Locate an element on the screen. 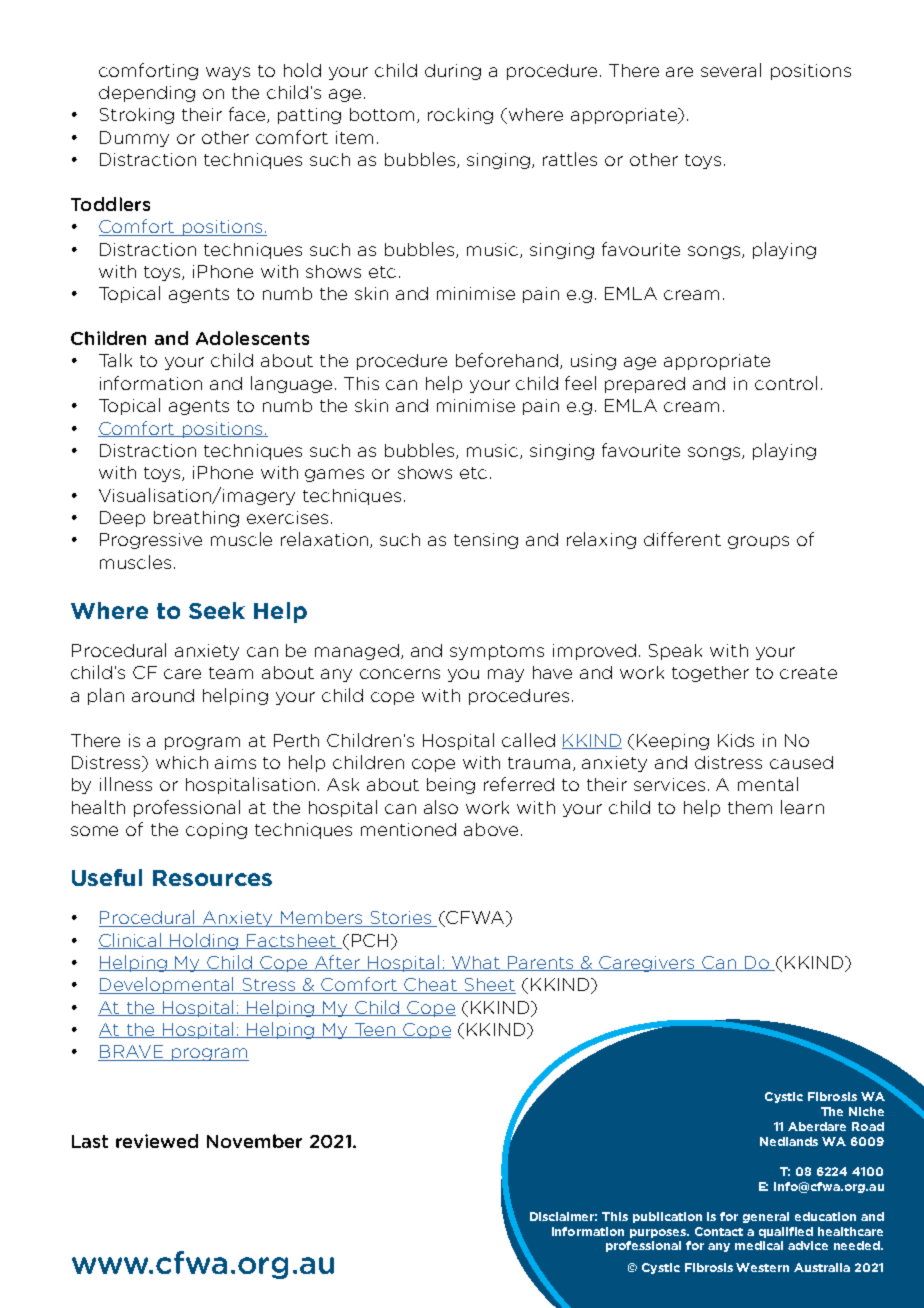  them is located at coordinates (750, 807).
